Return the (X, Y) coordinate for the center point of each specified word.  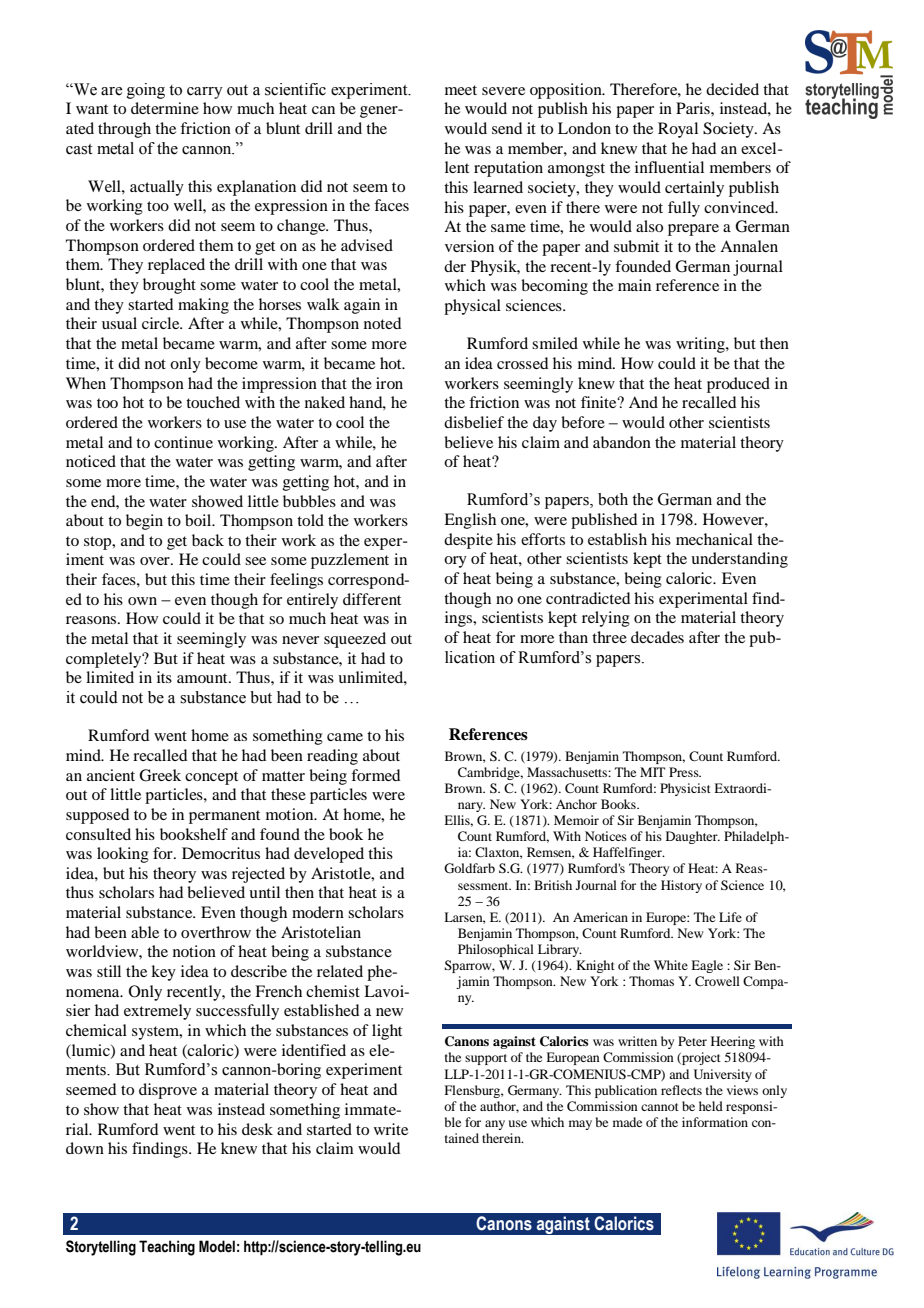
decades (657, 637)
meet (461, 90)
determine (165, 108)
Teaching (167, 1248)
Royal (678, 130)
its (164, 677)
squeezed (355, 640)
